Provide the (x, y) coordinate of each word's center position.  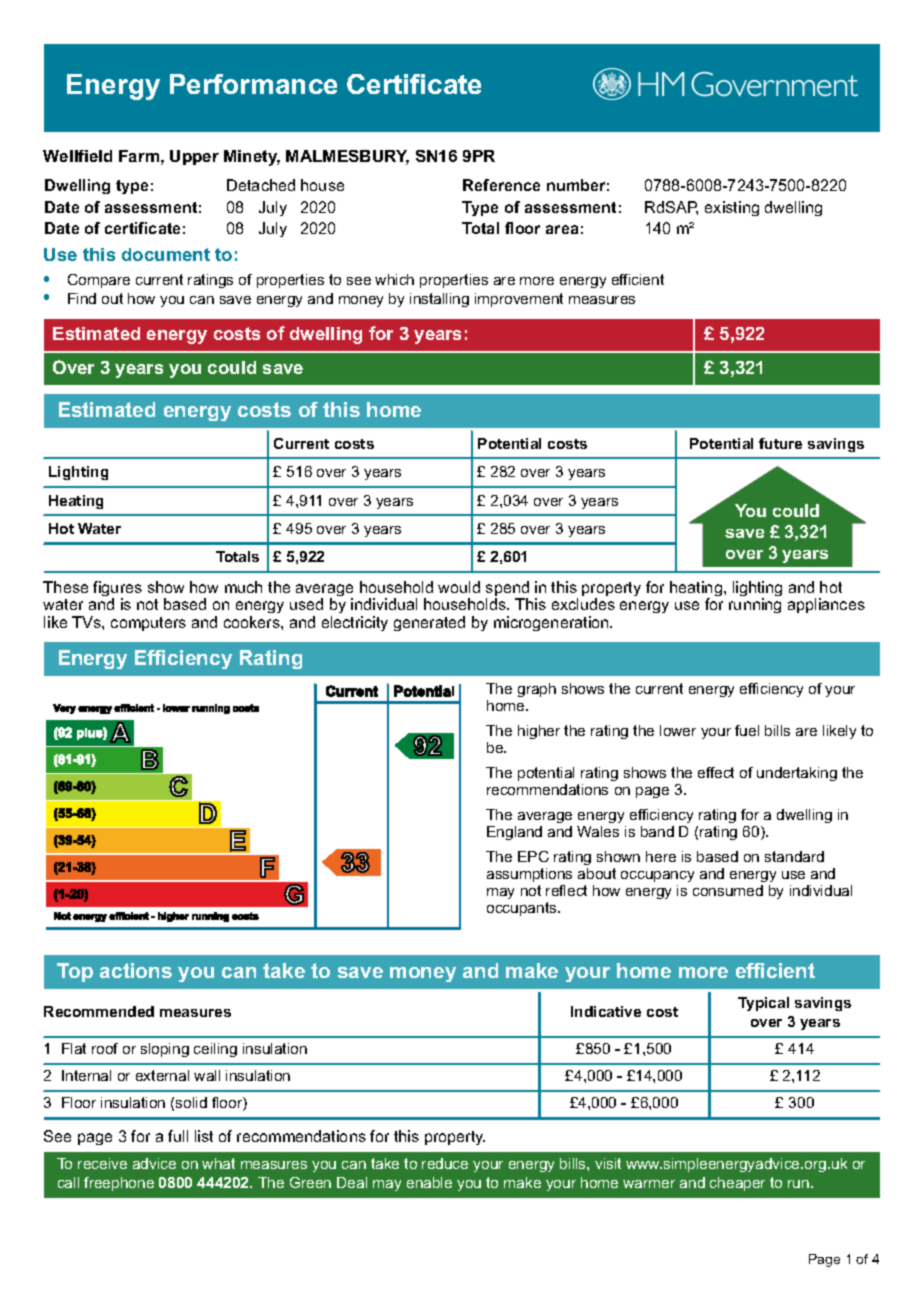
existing (732, 208)
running (755, 605)
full (178, 1136)
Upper (194, 157)
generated (429, 623)
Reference (501, 185)
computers (148, 624)
